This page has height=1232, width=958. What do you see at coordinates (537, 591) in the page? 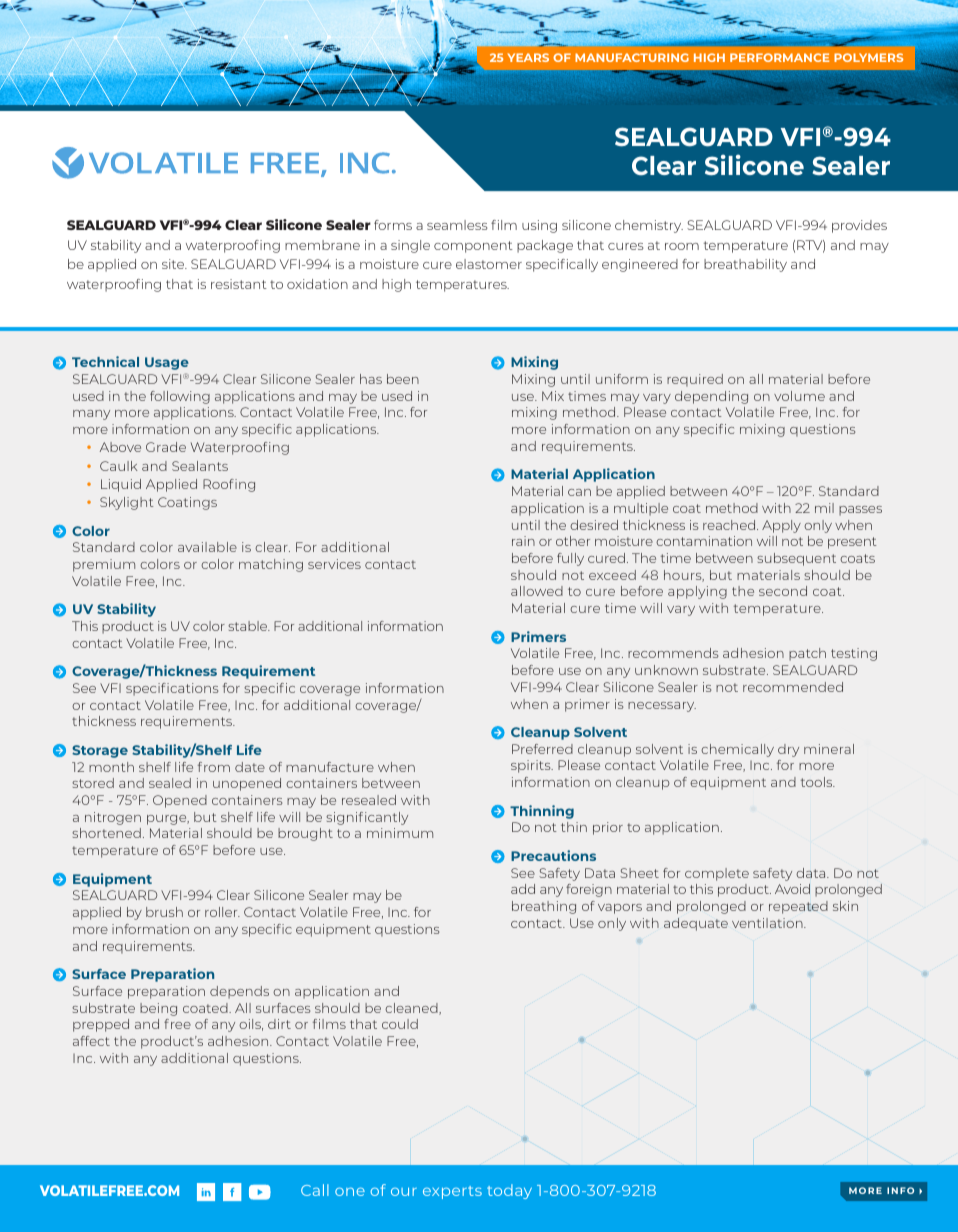
I see `allowed` at bounding box center [537, 591].
